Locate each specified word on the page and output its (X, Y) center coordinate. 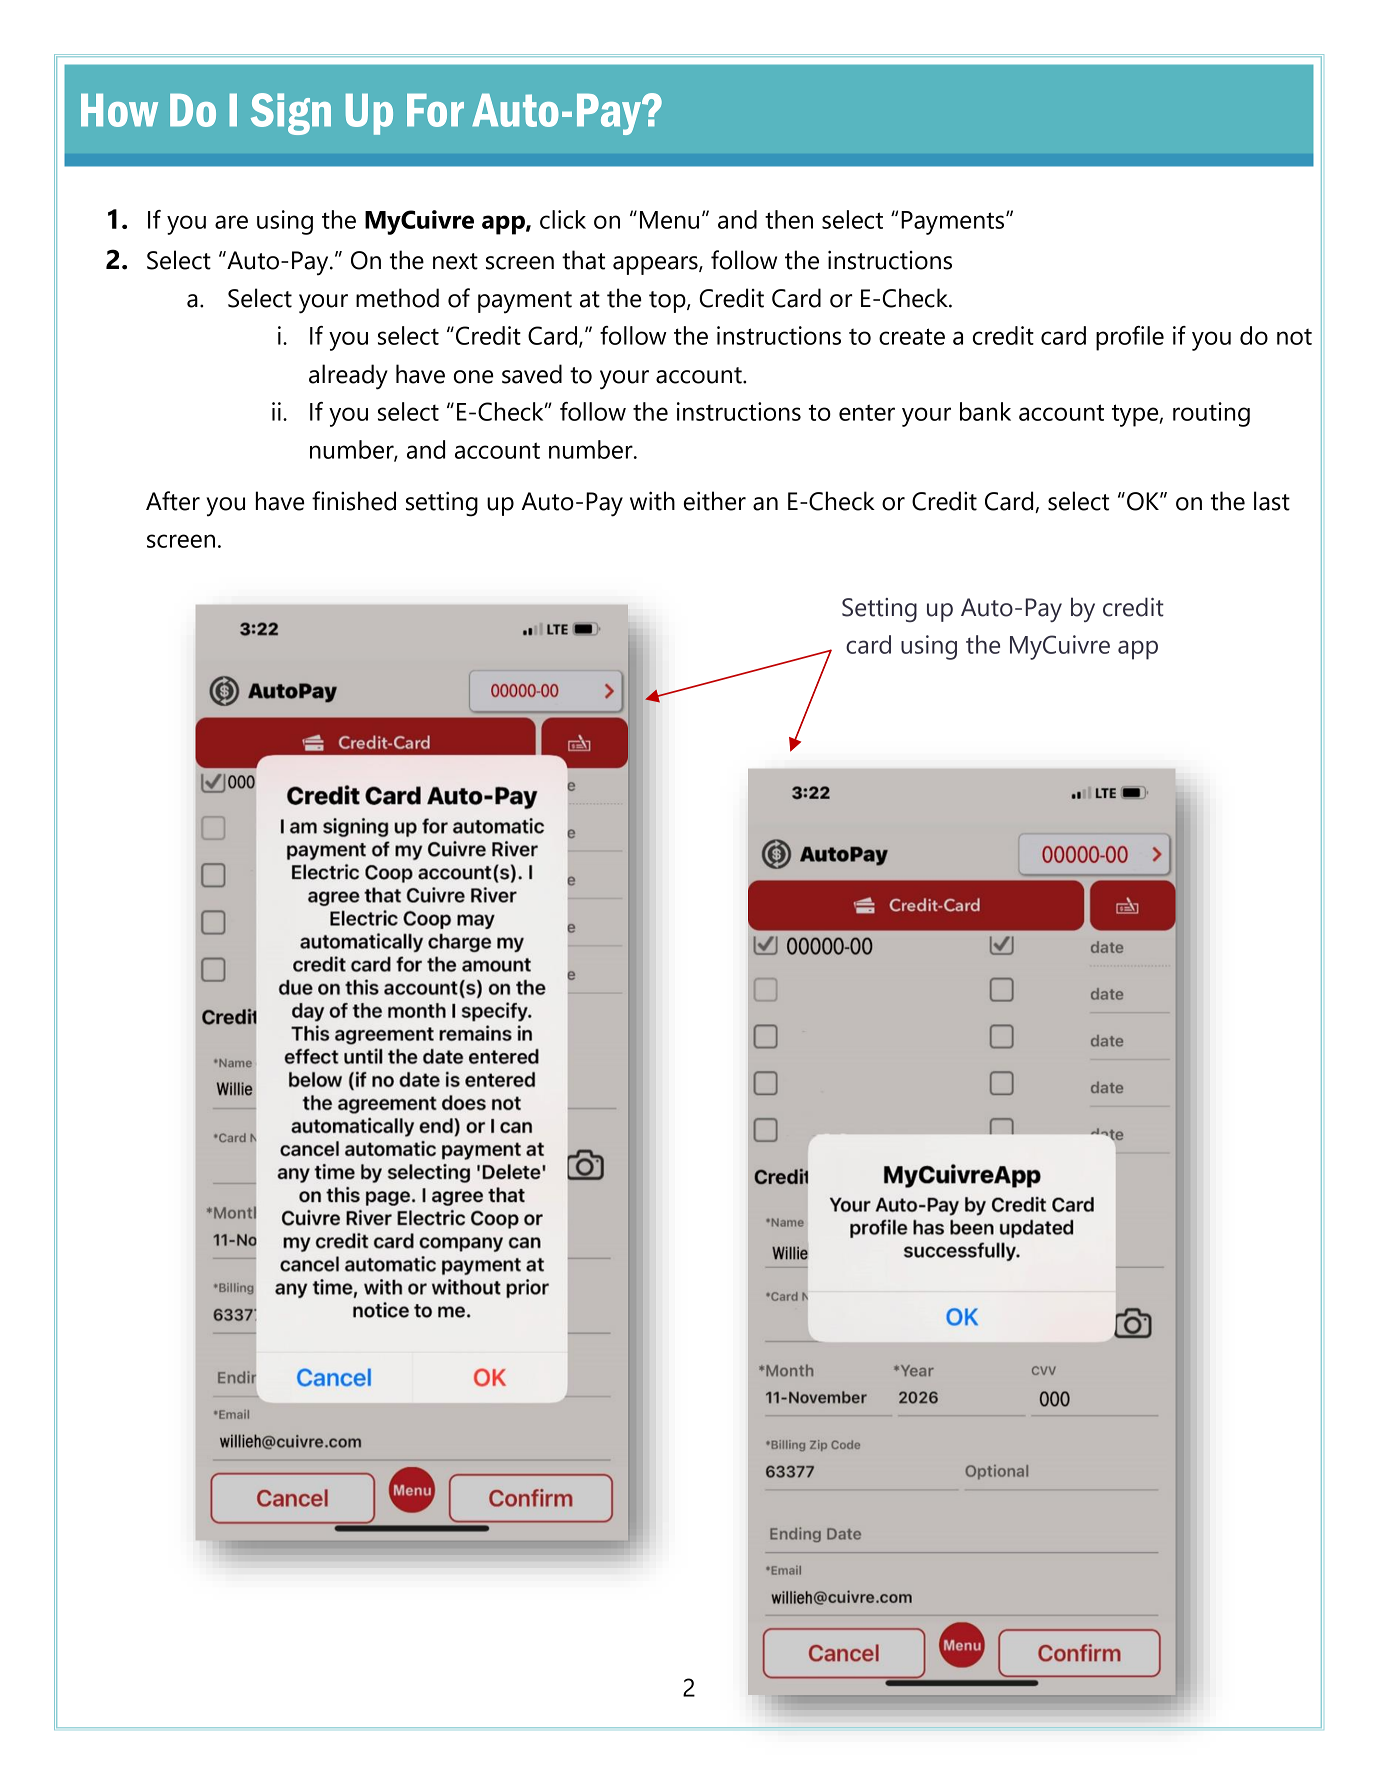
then (789, 219)
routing (1211, 414)
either (715, 501)
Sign (291, 114)
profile (1130, 338)
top (668, 302)
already (348, 377)
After (173, 501)
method (397, 298)
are (231, 222)
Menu (669, 220)
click (563, 219)
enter (867, 412)
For (435, 110)
